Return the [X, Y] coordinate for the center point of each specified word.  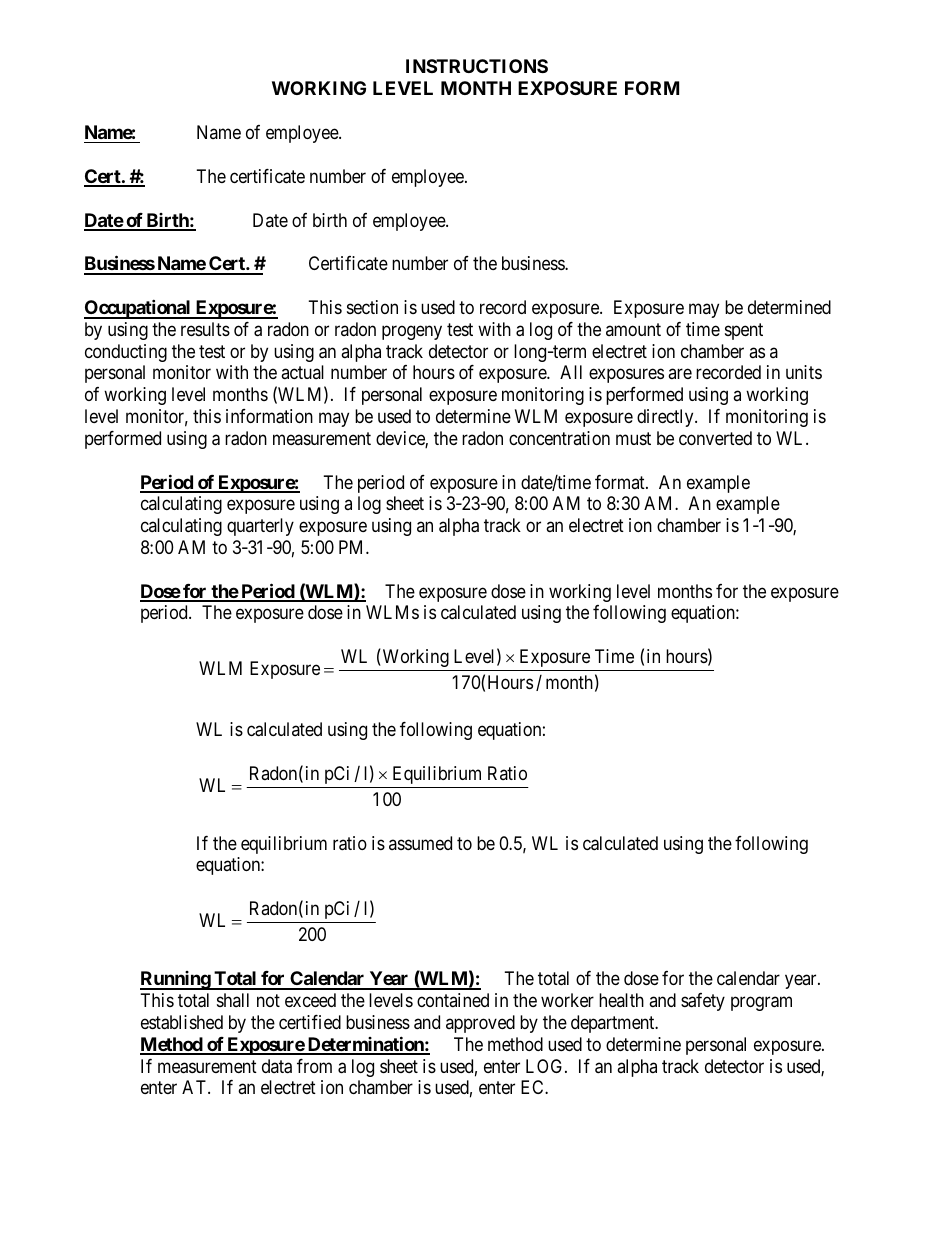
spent [744, 331]
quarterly [260, 527]
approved [480, 1024]
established [182, 1022]
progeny [412, 332]
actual [302, 372]
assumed [420, 843]
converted [715, 438]
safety [703, 1002]
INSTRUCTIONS [477, 66]
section [372, 307]
